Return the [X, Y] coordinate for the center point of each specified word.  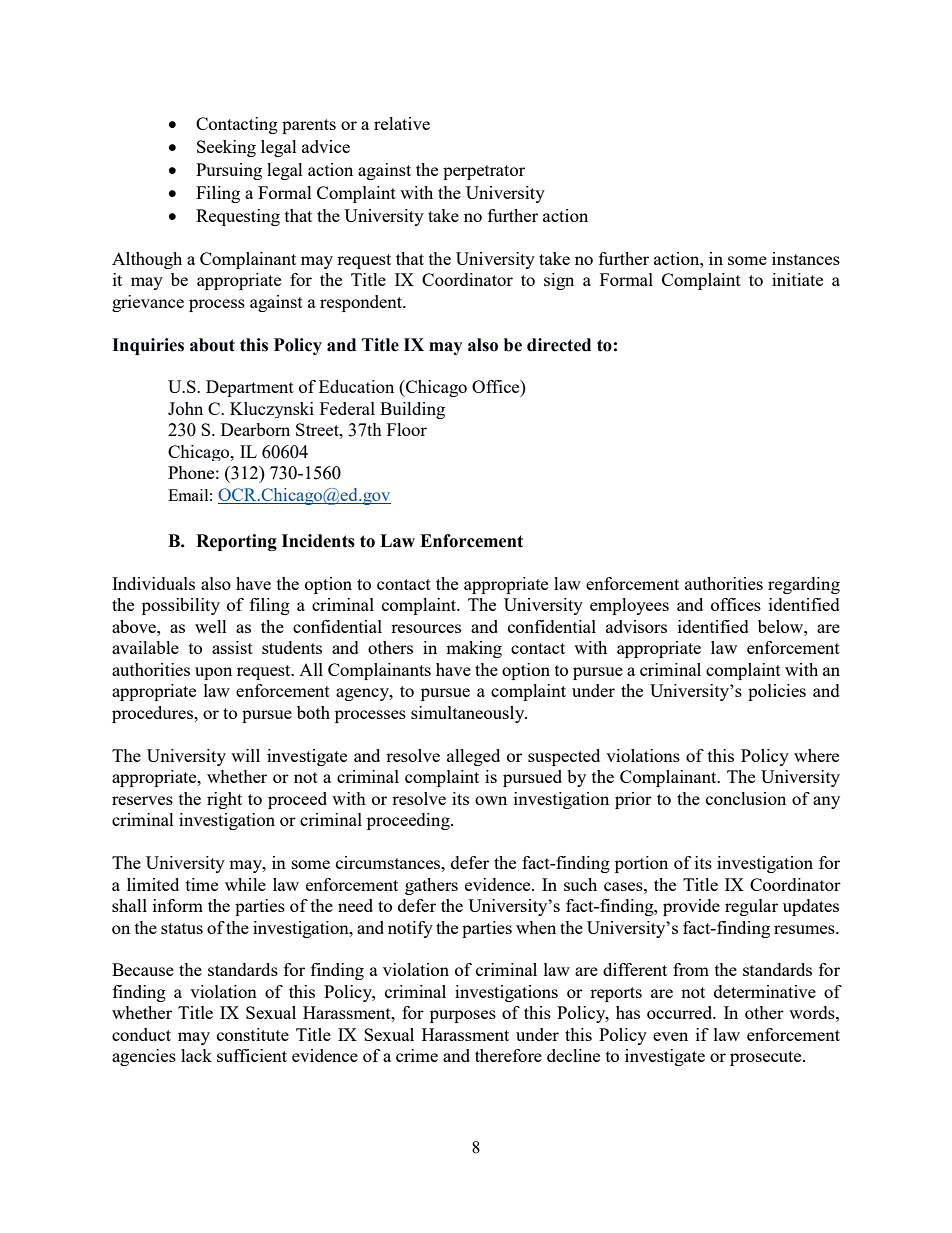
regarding [804, 585]
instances [806, 258]
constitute [253, 1034]
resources [426, 628]
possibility [181, 606]
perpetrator [484, 172]
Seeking [226, 148]
